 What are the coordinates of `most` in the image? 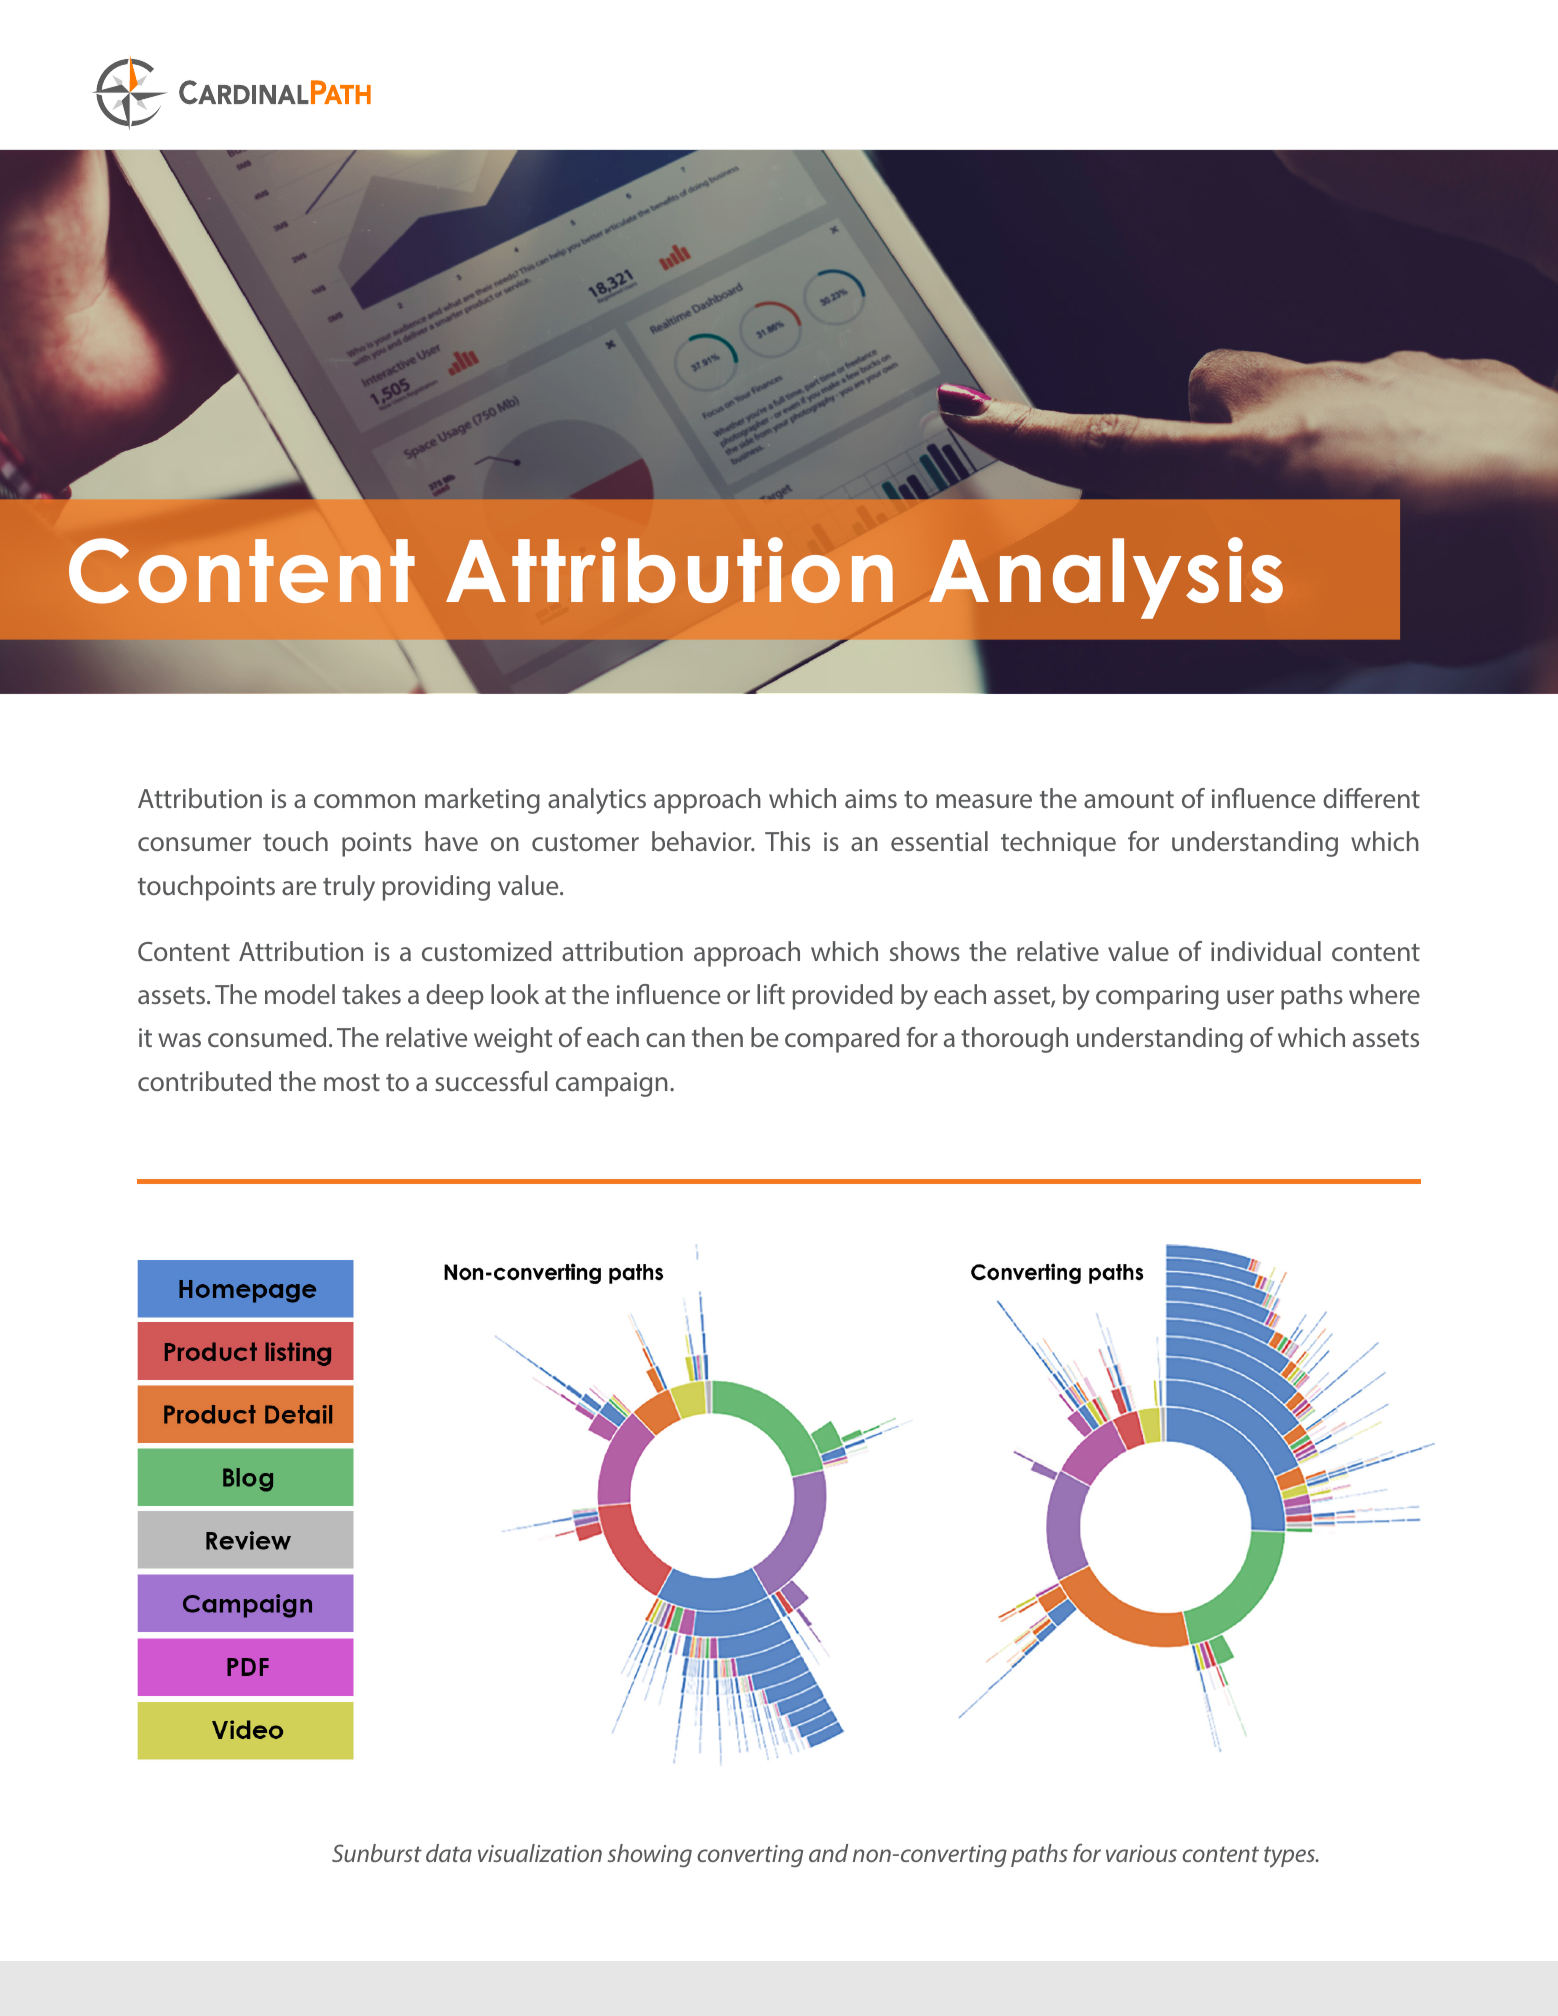 It's located at (352, 1082).
